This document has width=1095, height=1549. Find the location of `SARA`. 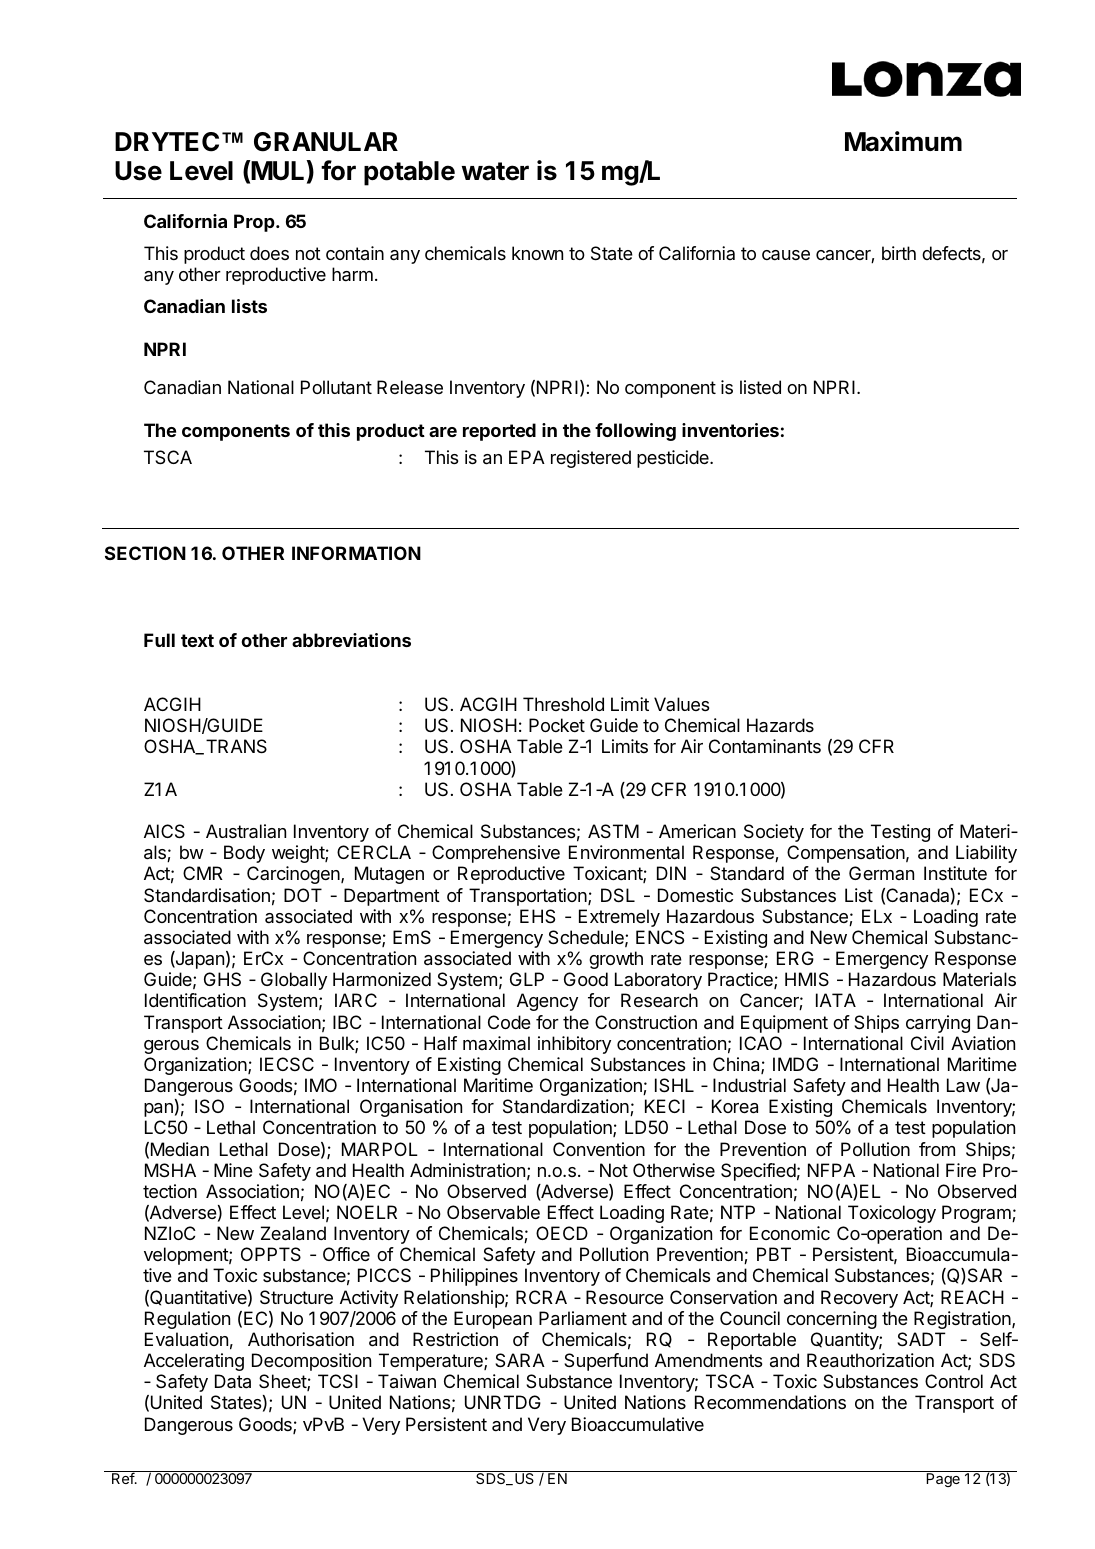

SARA is located at coordinates (520, 1360).
